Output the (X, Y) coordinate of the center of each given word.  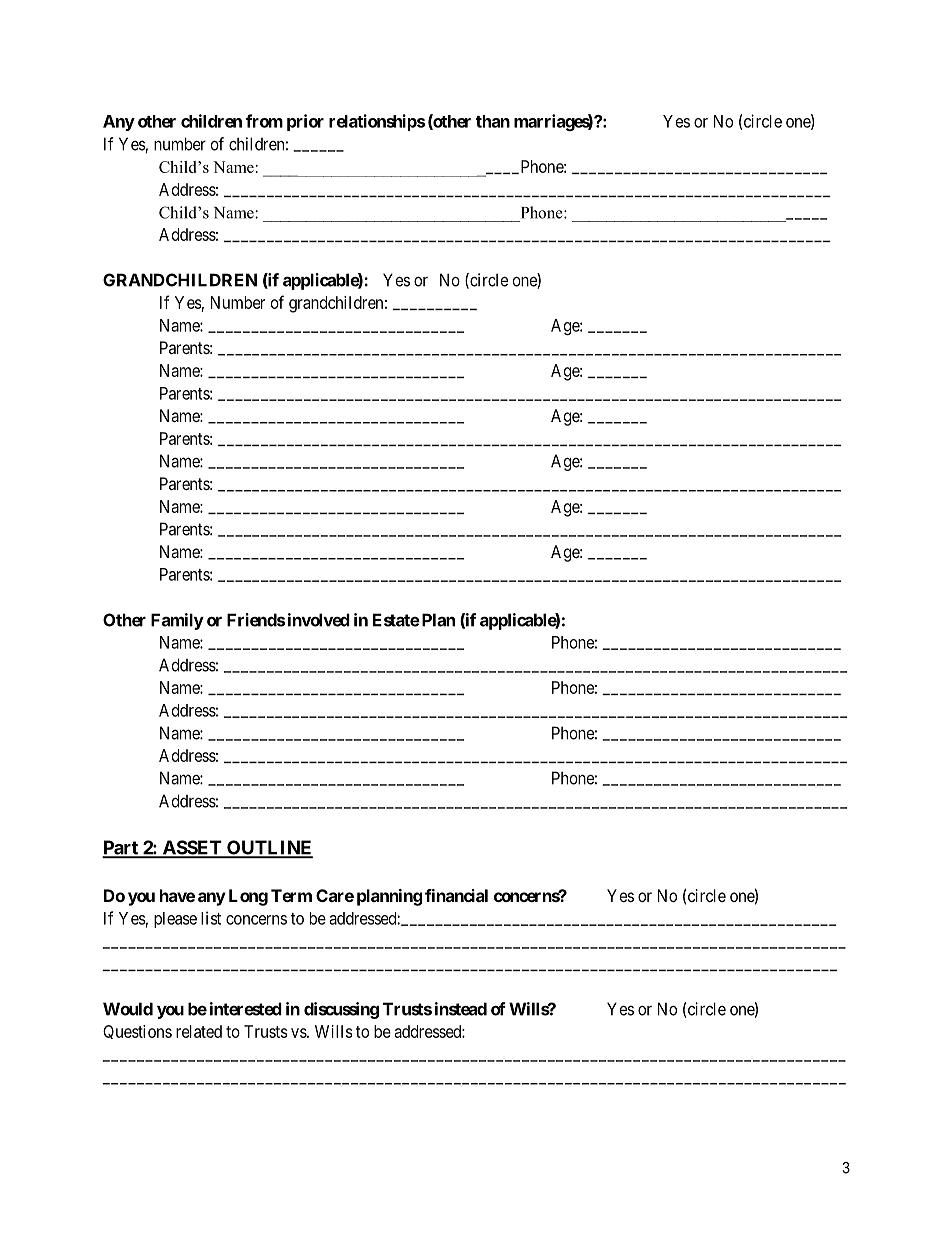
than (493, 121)
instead (461, 1009)
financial (456, 895)
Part (121, 848)
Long (248, 897)
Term (291, 895)
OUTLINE (269, 848)
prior (305, 122)
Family (177, 621)
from (264, 121)
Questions (137, 1032)
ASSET (192, 848)
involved (319, 620)
